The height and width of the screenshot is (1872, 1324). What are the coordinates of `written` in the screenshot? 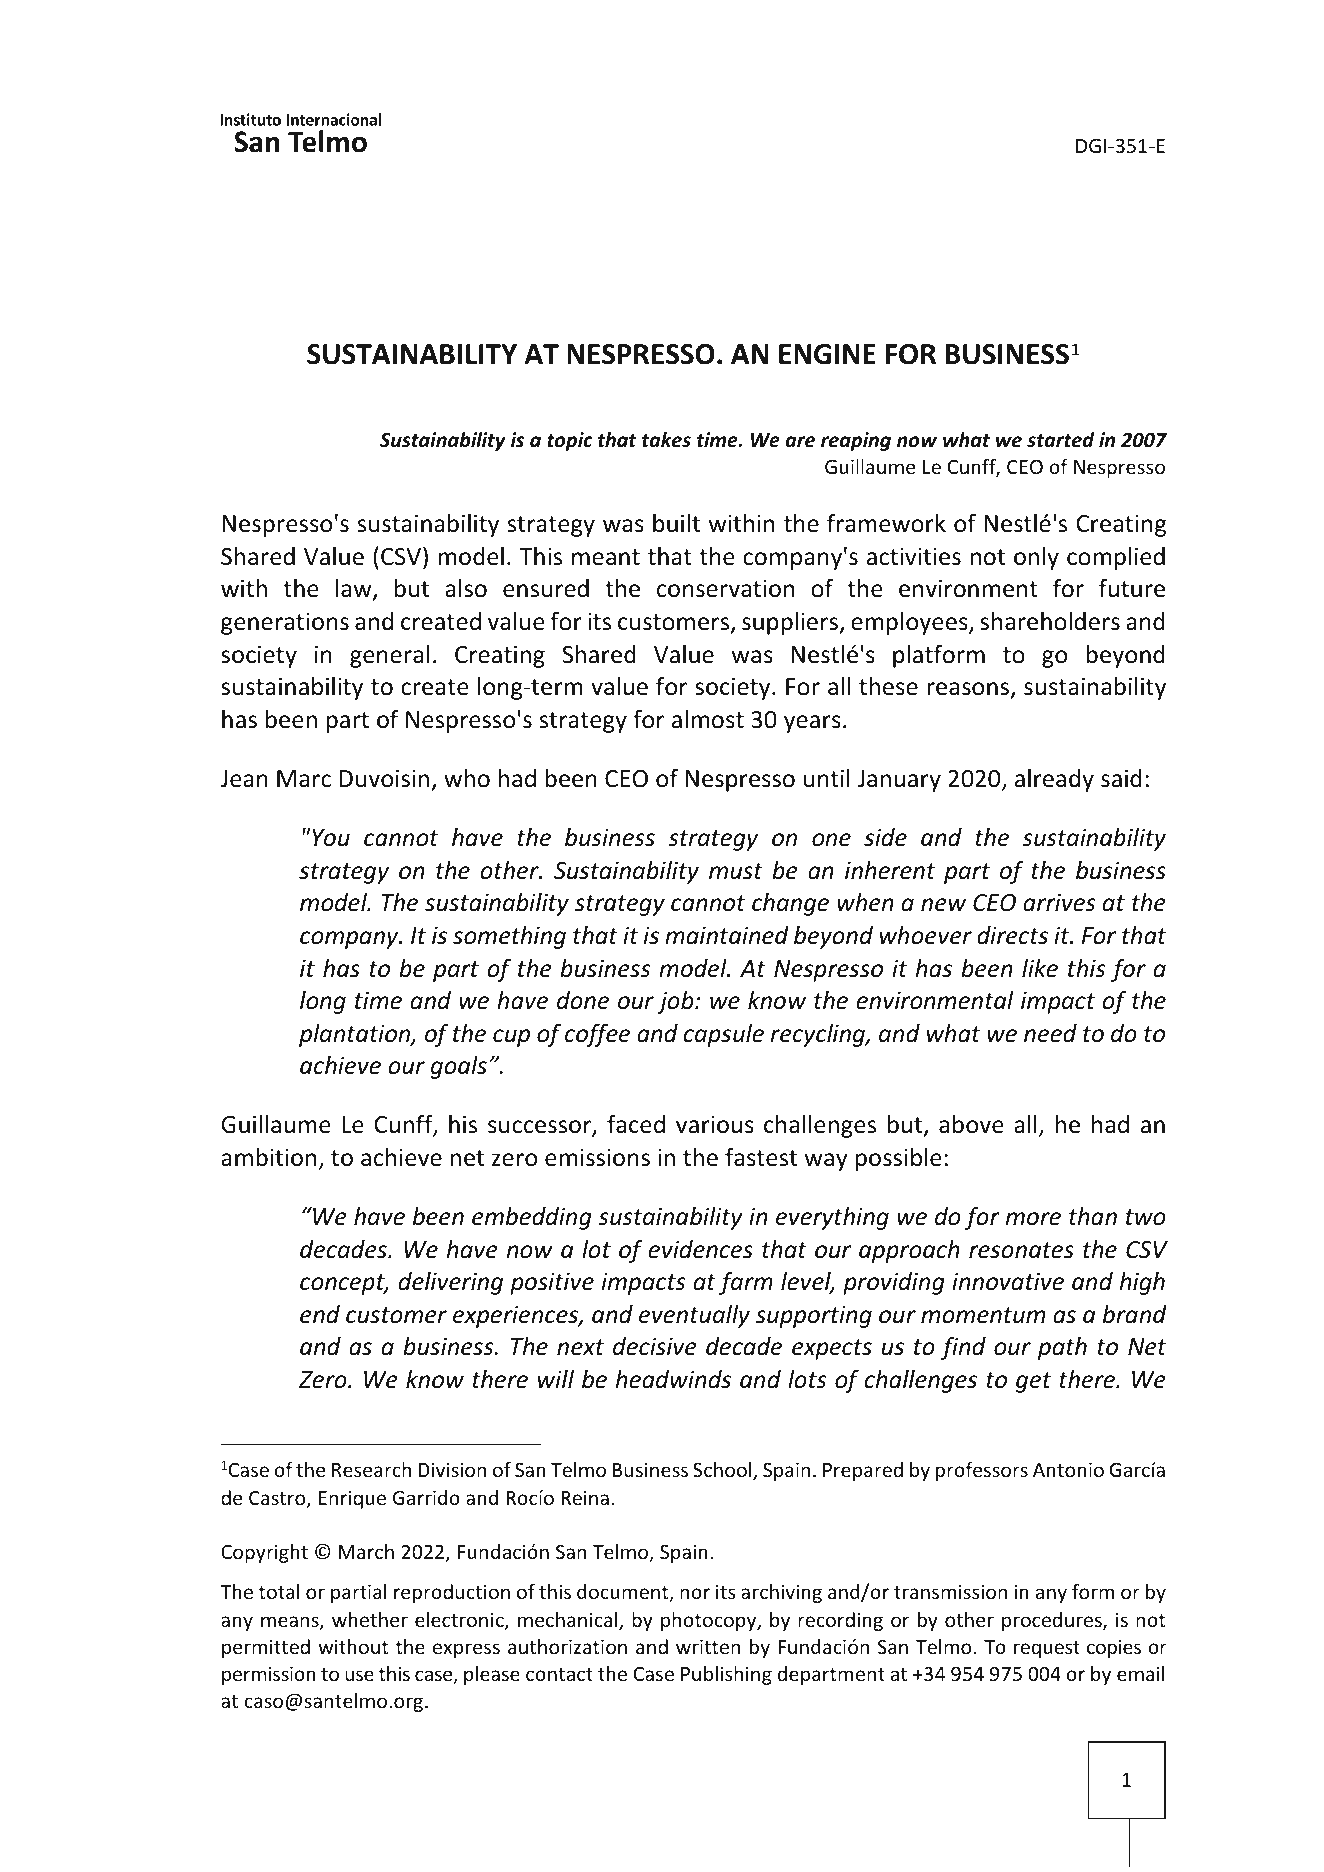 It's located at (708, 1646).
